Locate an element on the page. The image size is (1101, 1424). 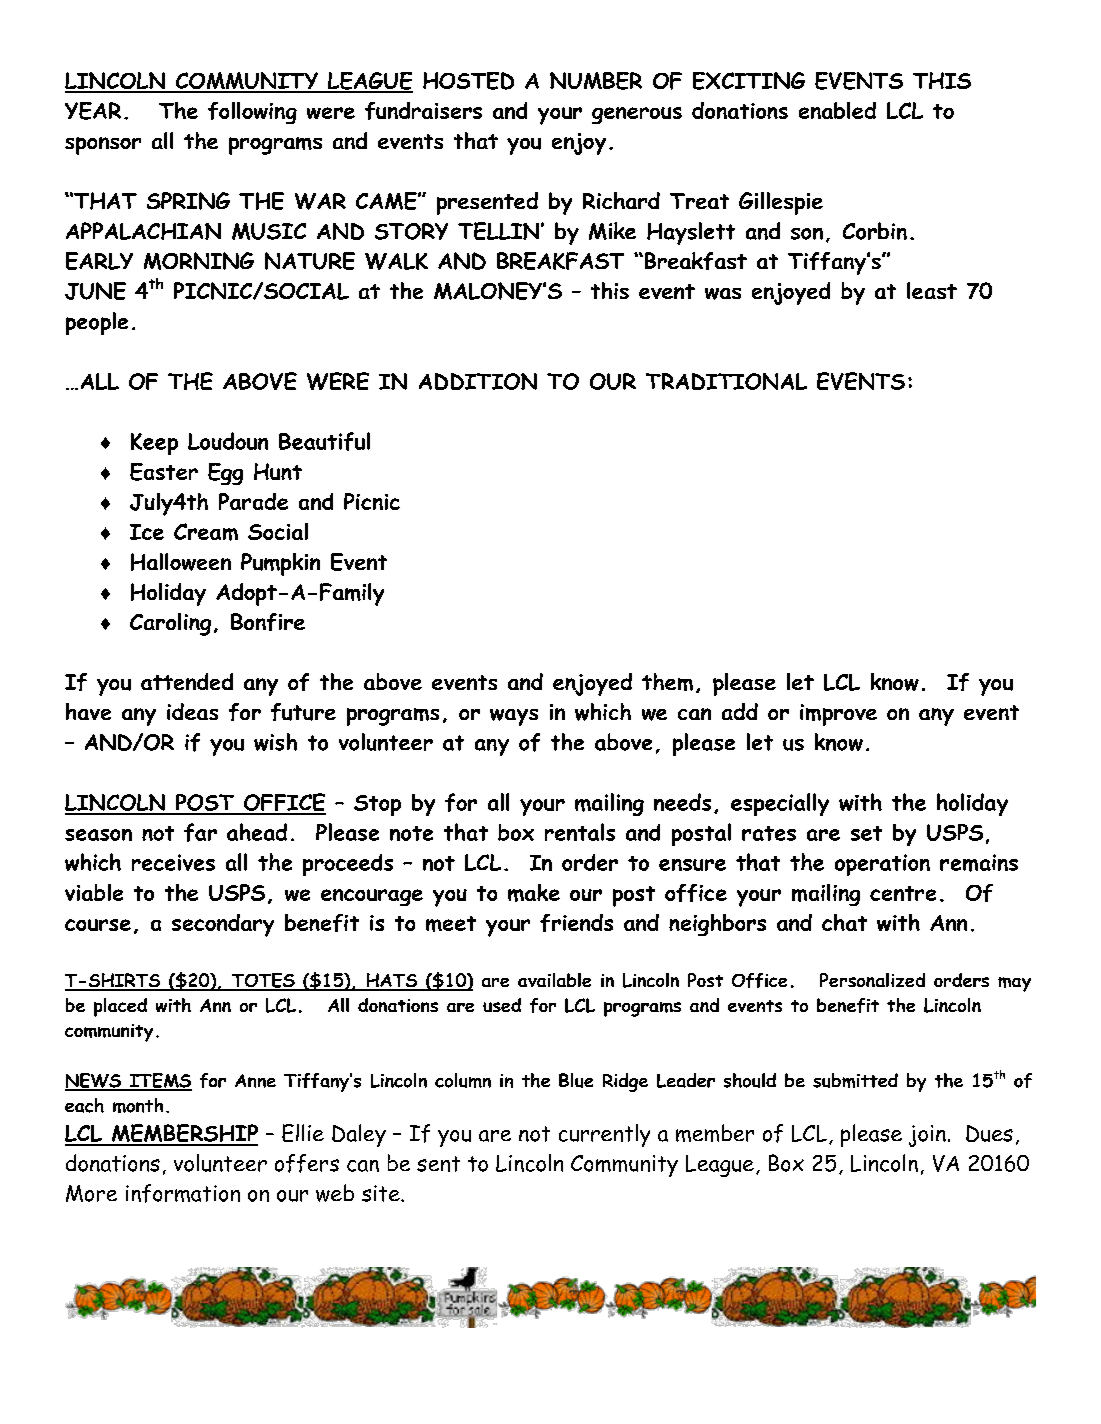
ADDITION is located at coordinates (478, 381).
